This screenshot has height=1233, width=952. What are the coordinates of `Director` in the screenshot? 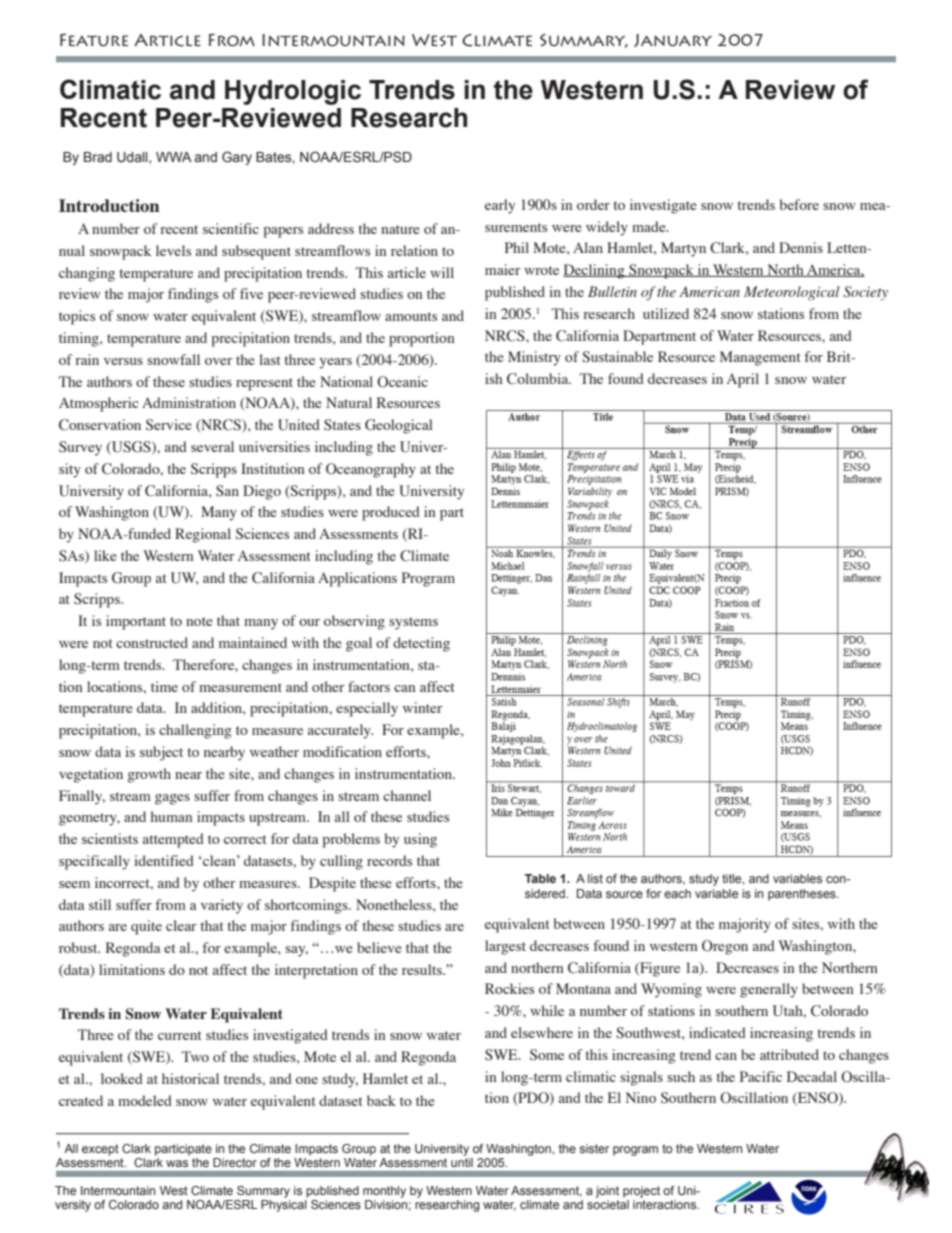 It's located at (235, 1162).
